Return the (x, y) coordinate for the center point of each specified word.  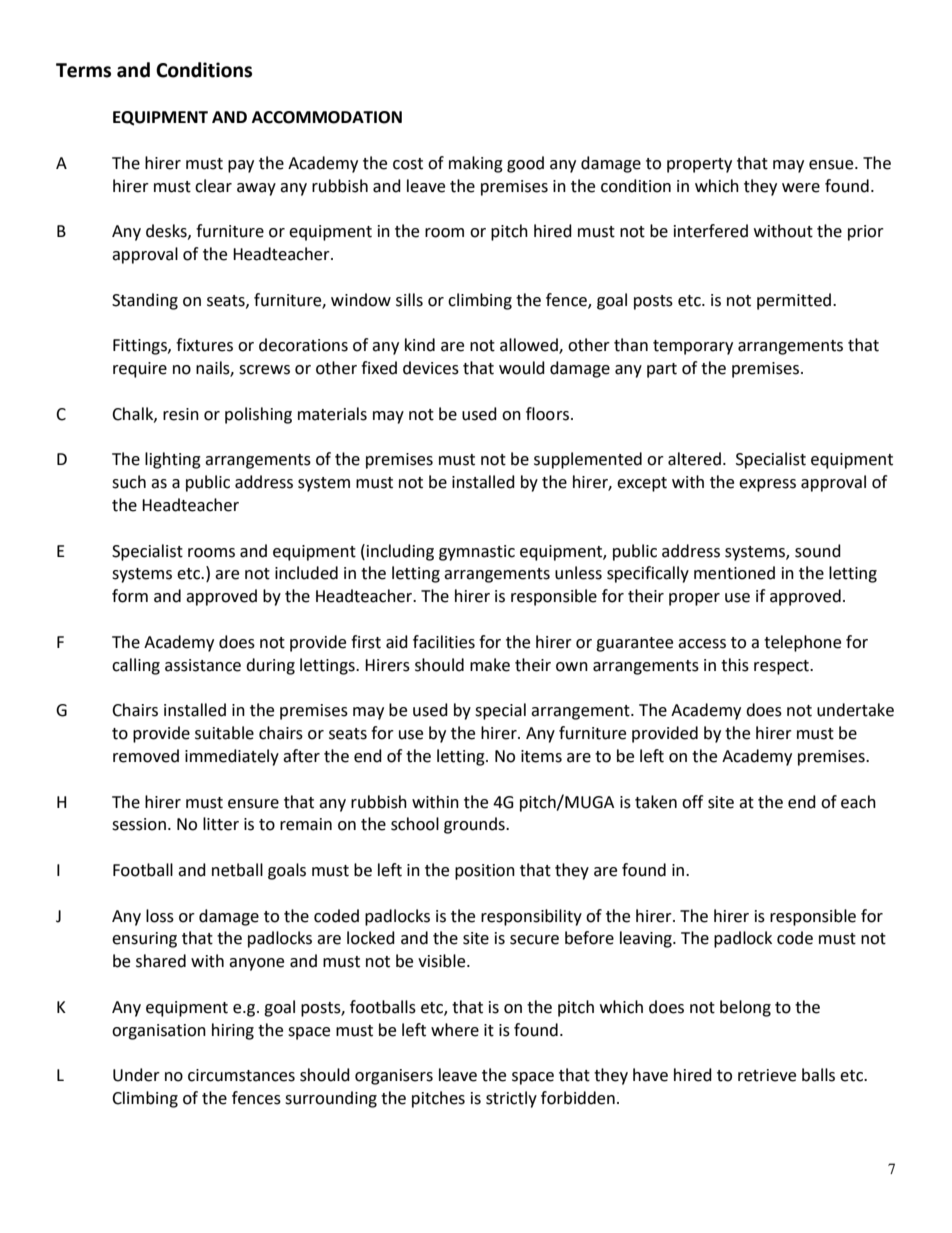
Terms (83, 70)
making (476, 164)
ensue (832, 165)
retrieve (767, 1075)
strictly (511, 1099)
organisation (159, 1032)
